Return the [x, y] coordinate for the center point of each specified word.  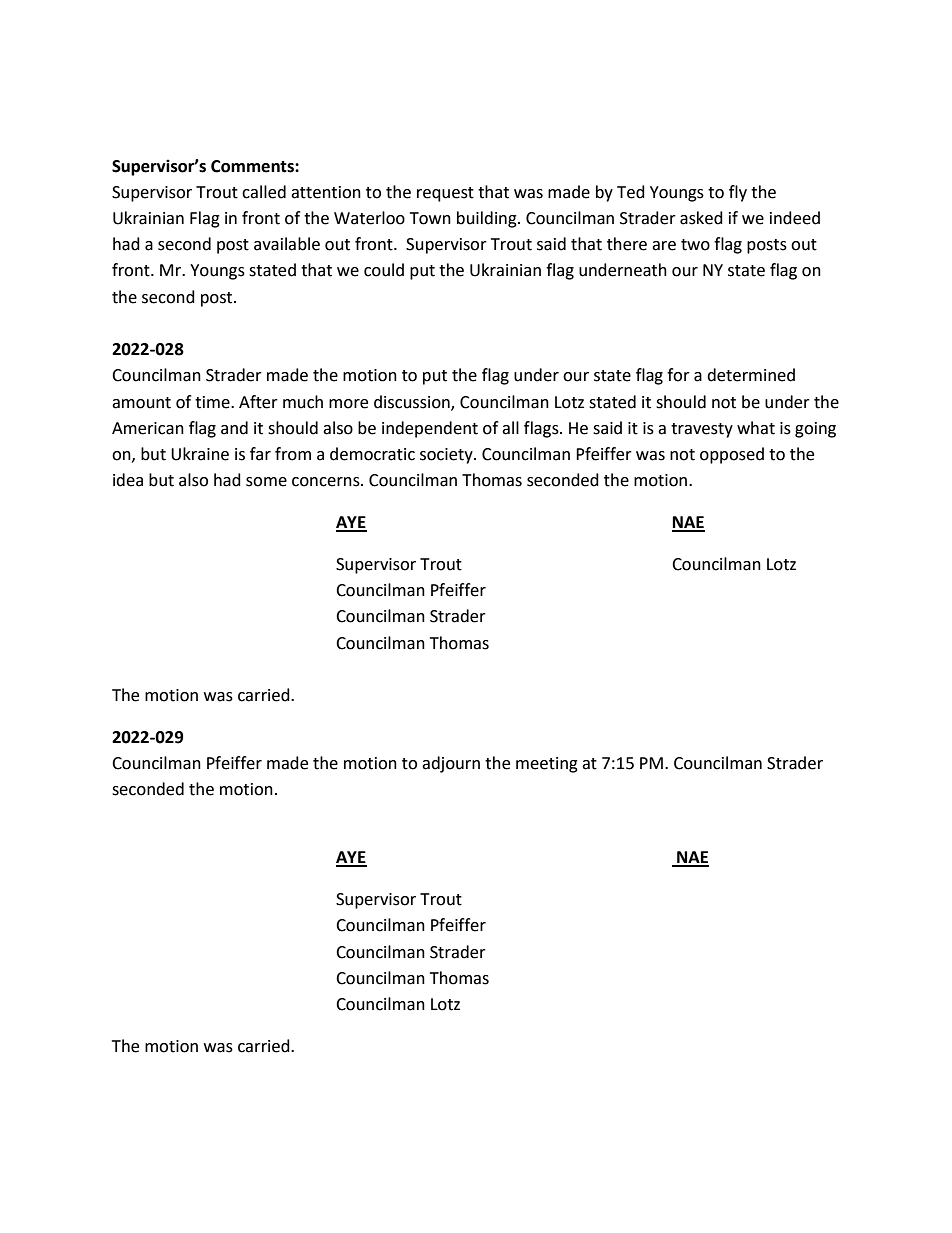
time [213, 402]
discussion [413, 402]
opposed [732, 455]
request [445, 194]
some [266, 482]
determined [751, 375]
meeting [547, 765]
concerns [327, 482]
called [264, 192]
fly [738, 193]
